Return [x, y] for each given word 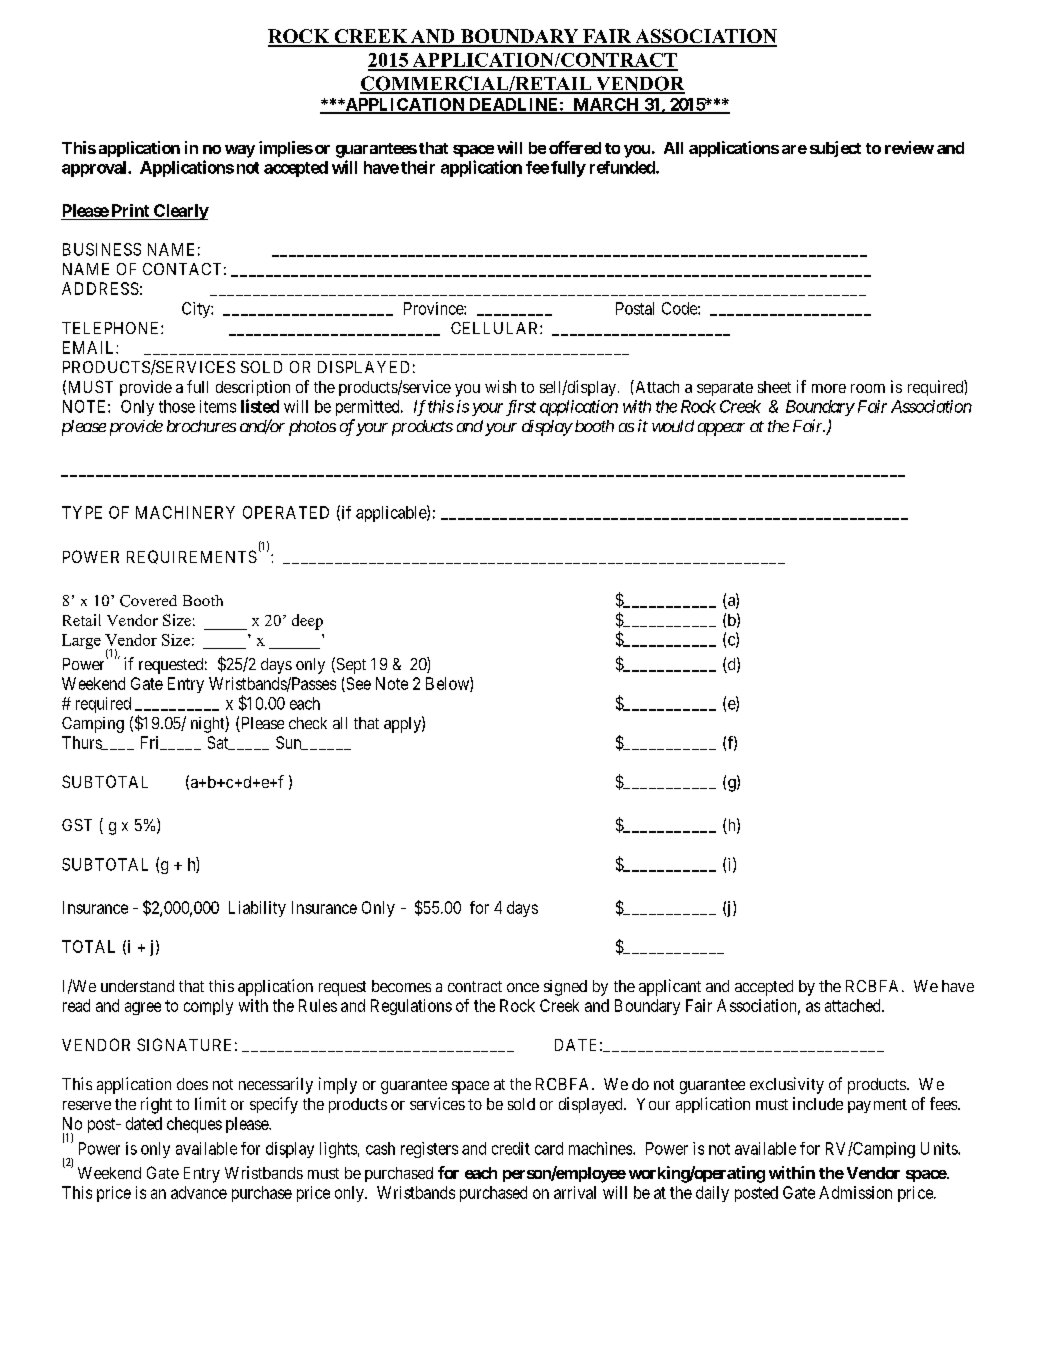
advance [199, 1192]
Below [448, 684]
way [240, 151]
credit [511, 1148]
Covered [148, 601]
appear [721, 429]
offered [575, 147]
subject [835, 149]
